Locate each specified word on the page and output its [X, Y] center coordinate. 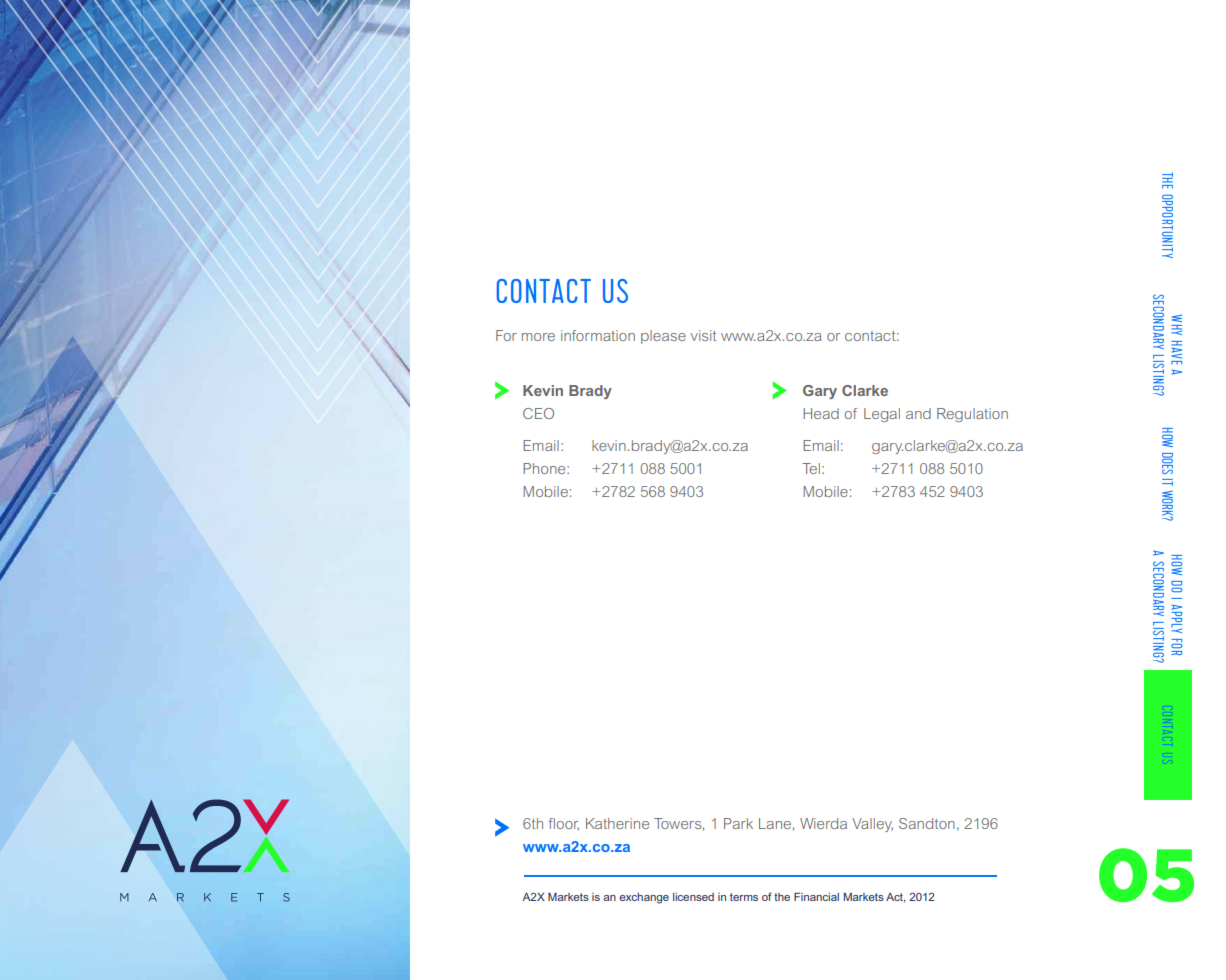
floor [563, 824]
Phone [545, 468]
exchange [644, 898]
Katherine [617, 823]
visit [703, 335]
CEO [538, 413]
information [598, 335]
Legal [882, 415]
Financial [816, 896]
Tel [811, 468]
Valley [872, 825]
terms [744, 897]
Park [738, 823]
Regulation [972, 415]
